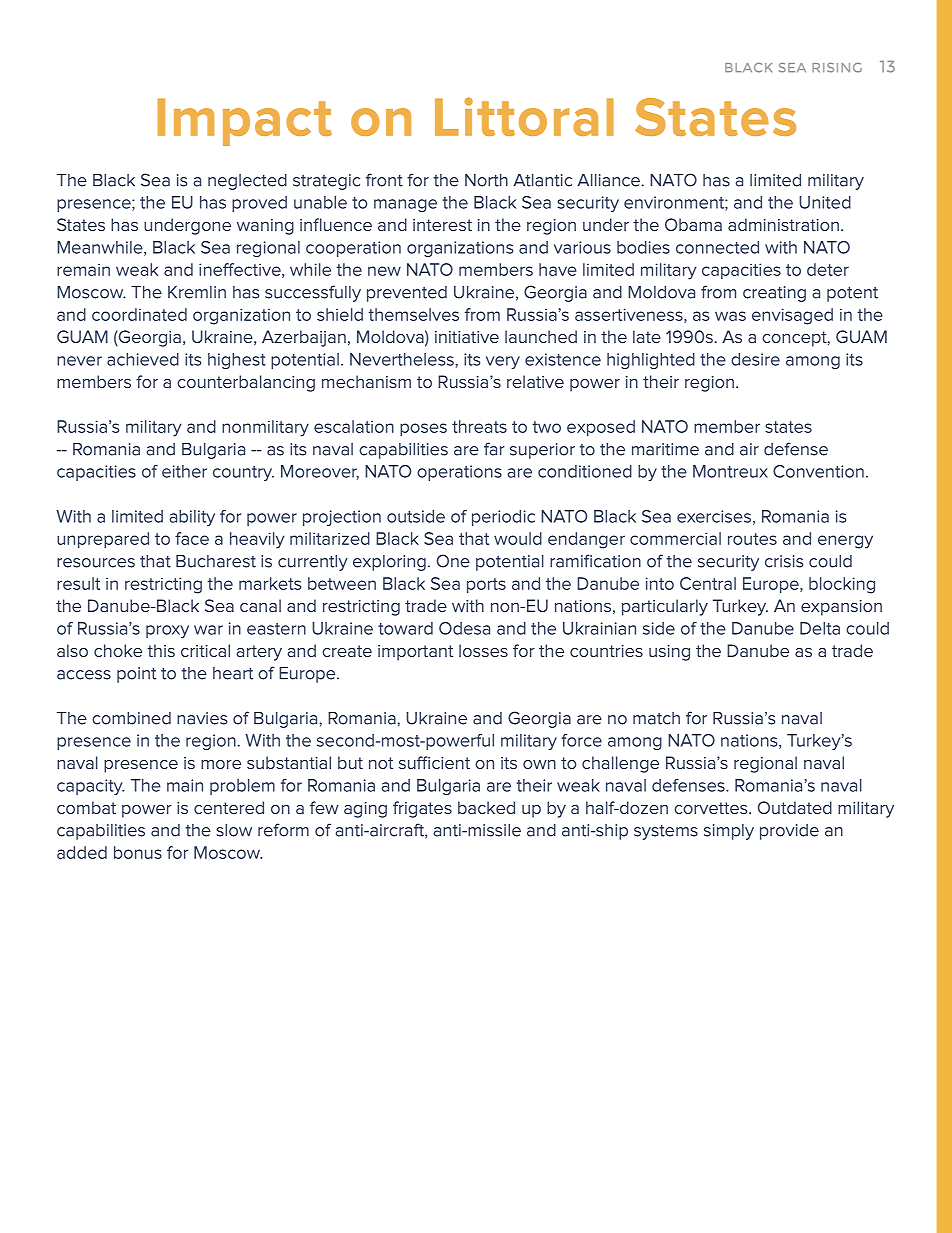 The image size is (952, 1233). I want to click on initiative, so click(467, 337).
